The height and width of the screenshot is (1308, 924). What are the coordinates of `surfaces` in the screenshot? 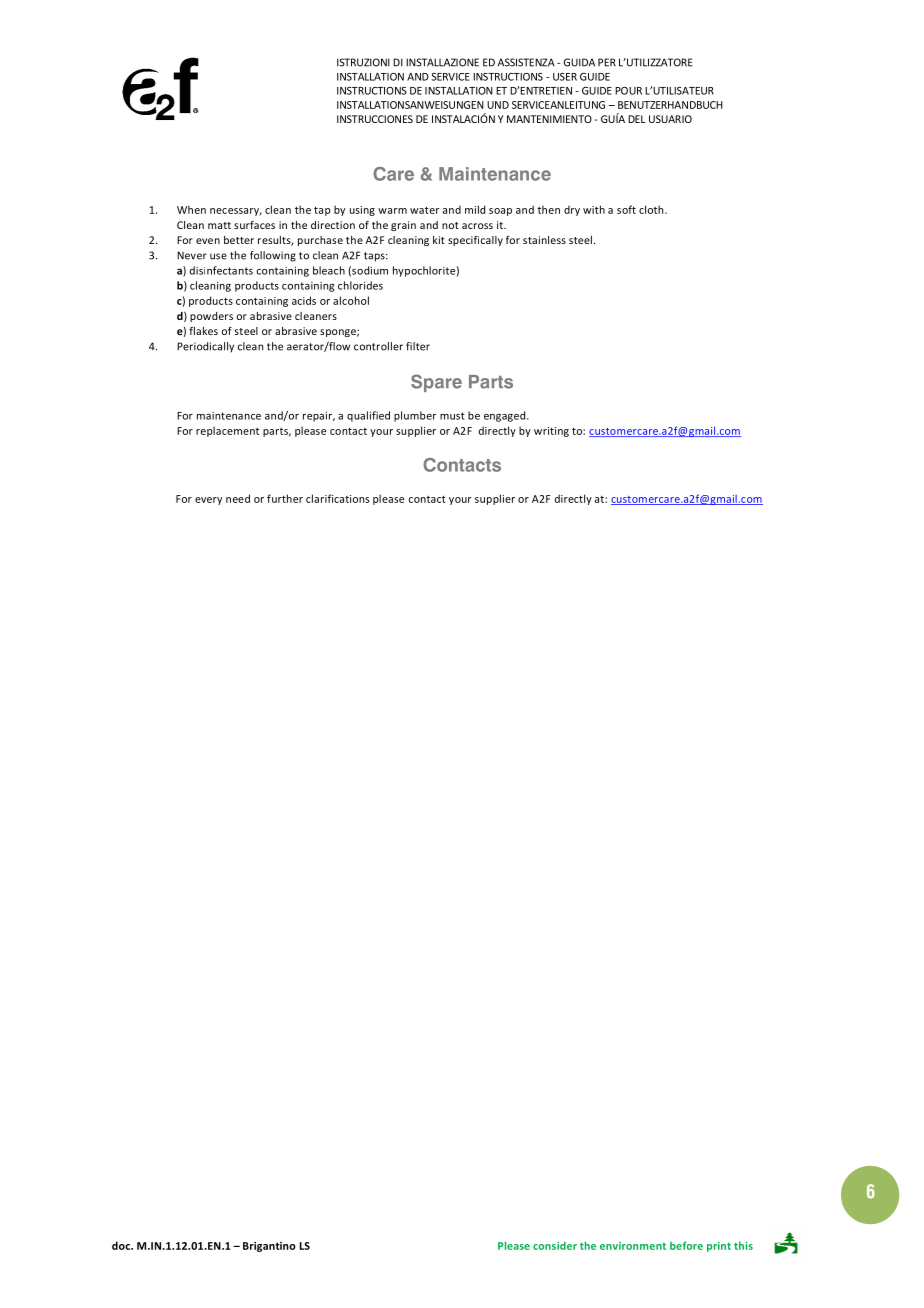 It's located at (254, 225).
